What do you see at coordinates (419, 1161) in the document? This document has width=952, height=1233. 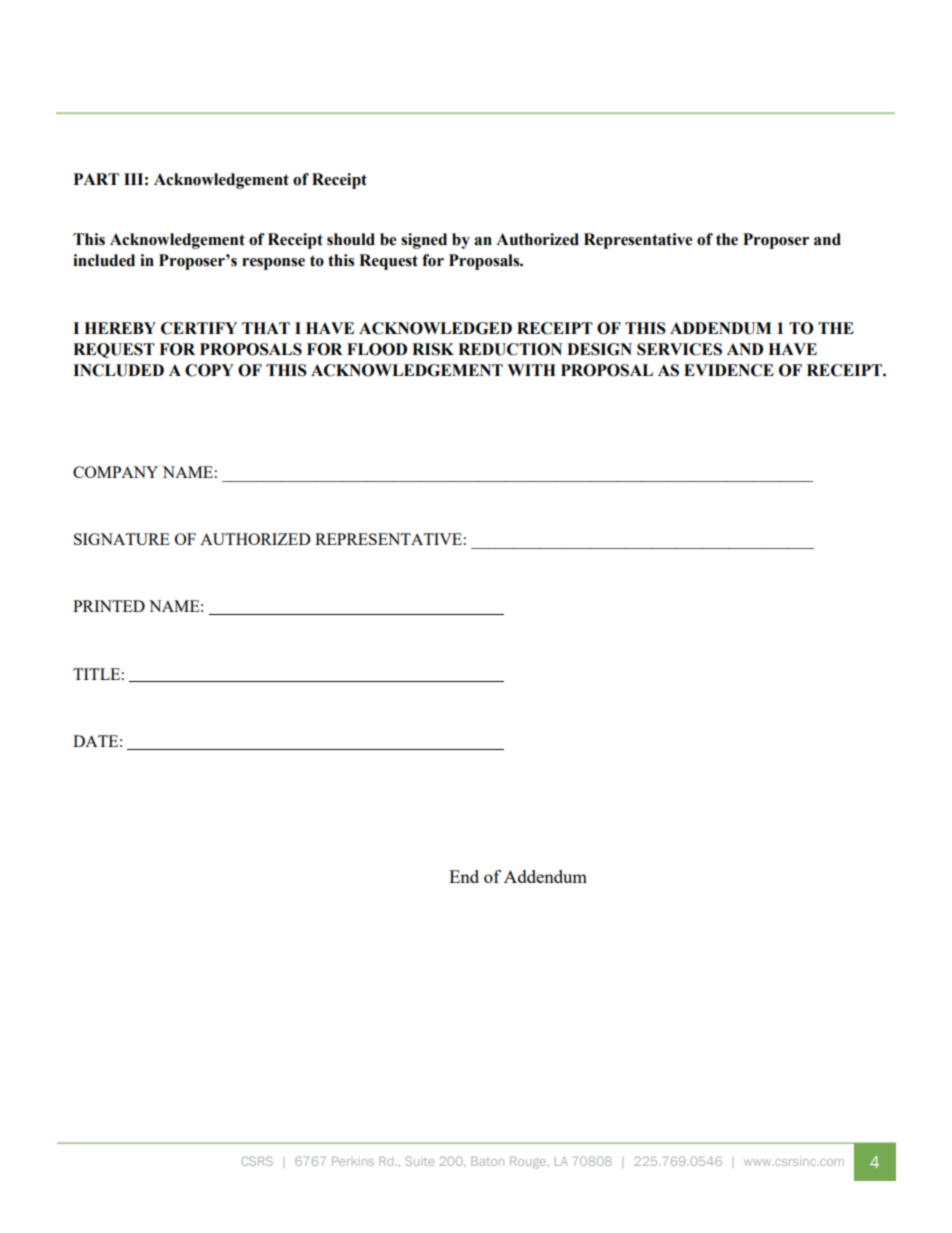 I see `Suite` at bounding box center [419, 1161].
